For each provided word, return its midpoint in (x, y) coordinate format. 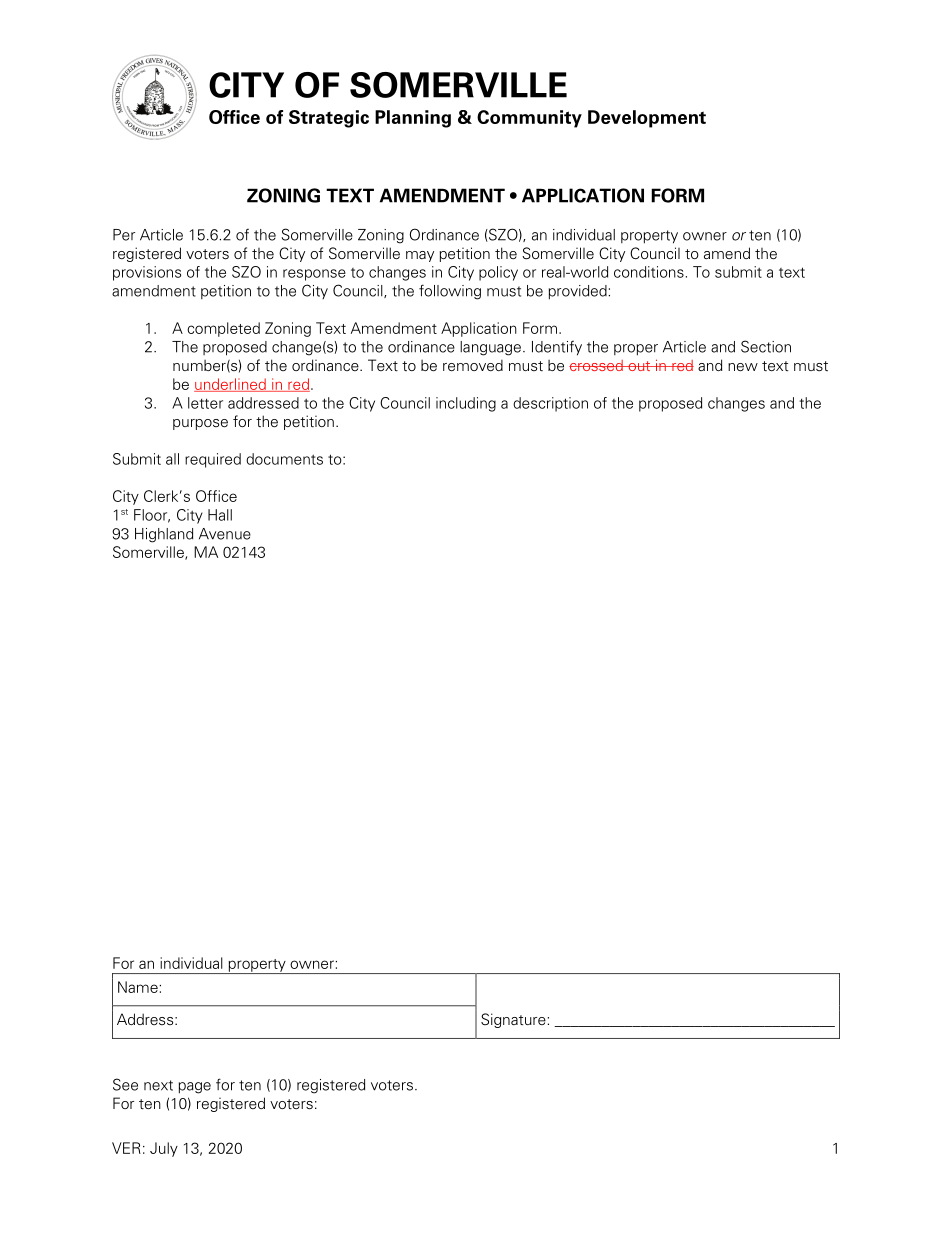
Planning (413, 119)
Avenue (225, 534)
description (550, 404)
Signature (514, 1020)
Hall (220, 515)
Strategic (329, 119)
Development (647, 119)
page (195, 1088)
